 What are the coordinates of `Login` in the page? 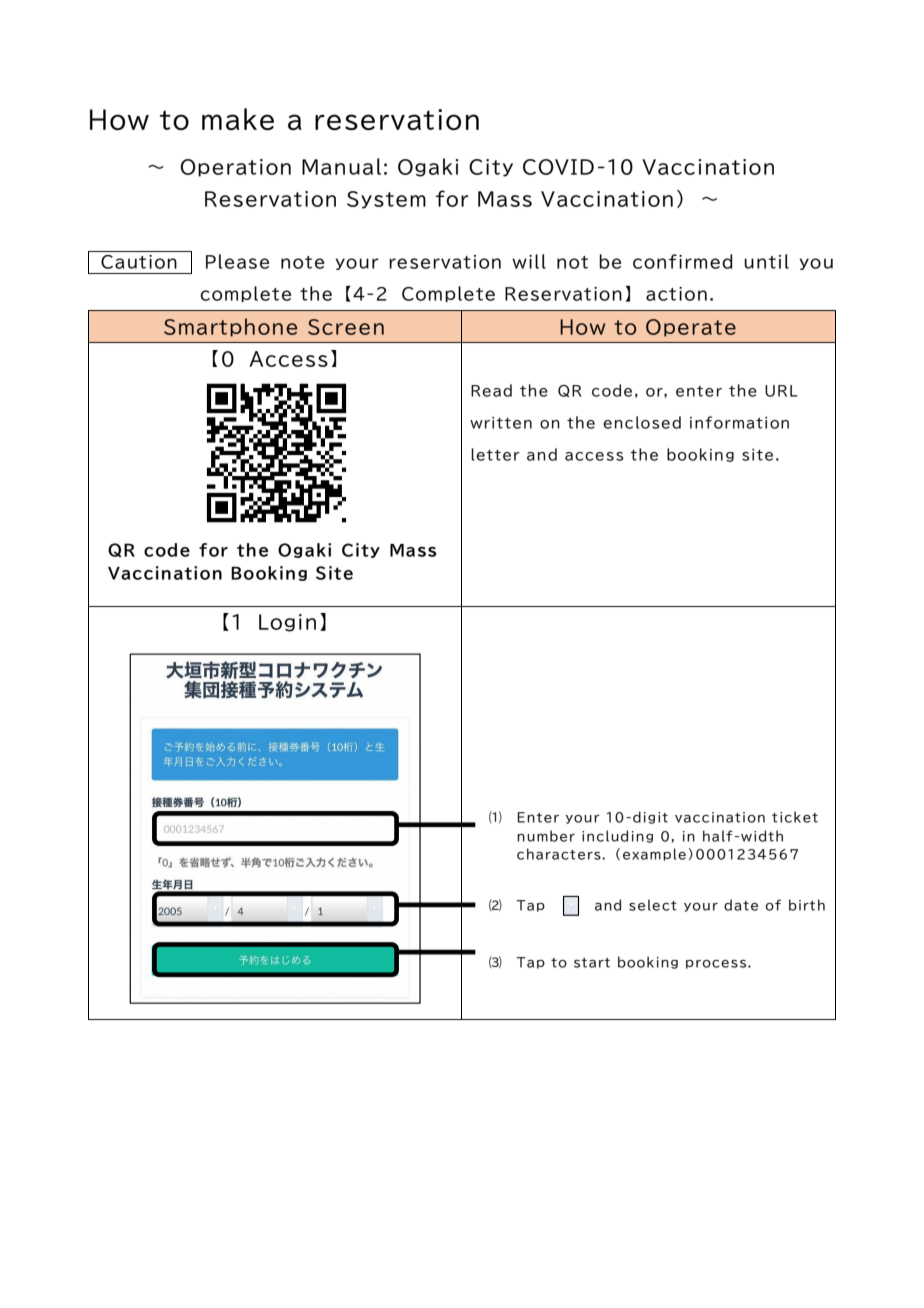 It's located at (287, 623).
